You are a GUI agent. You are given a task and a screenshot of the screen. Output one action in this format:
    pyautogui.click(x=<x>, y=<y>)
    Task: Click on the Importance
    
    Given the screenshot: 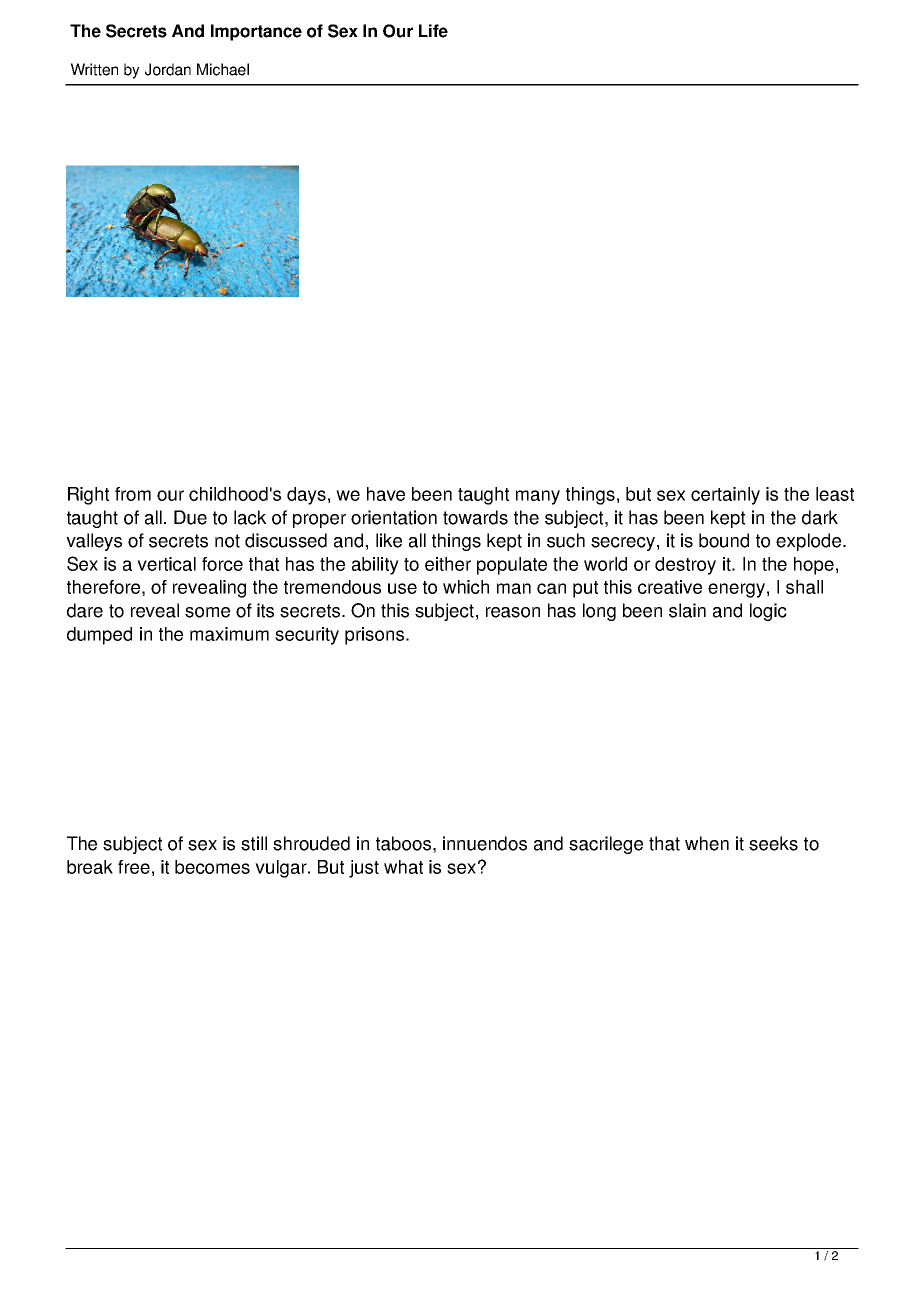 What is the action you would take?
    pyautogui.click(x=256, y=32)
